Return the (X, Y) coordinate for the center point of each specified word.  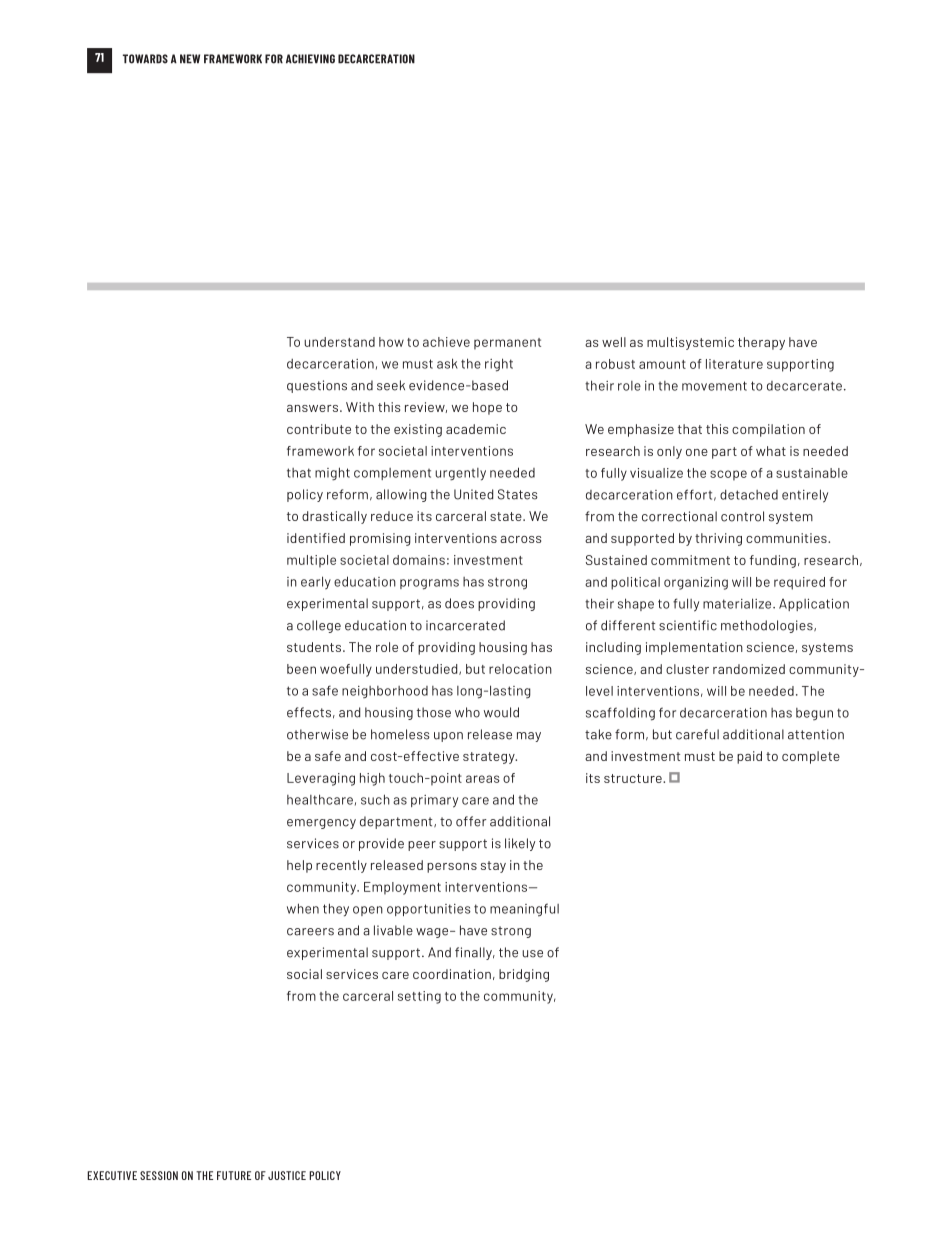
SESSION (159, 1175)
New (190, 59)
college (319, 626)
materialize (738, 603)
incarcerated (465, 625)
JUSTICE (287, 1175)
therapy (761, 343)
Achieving (310, 59)
